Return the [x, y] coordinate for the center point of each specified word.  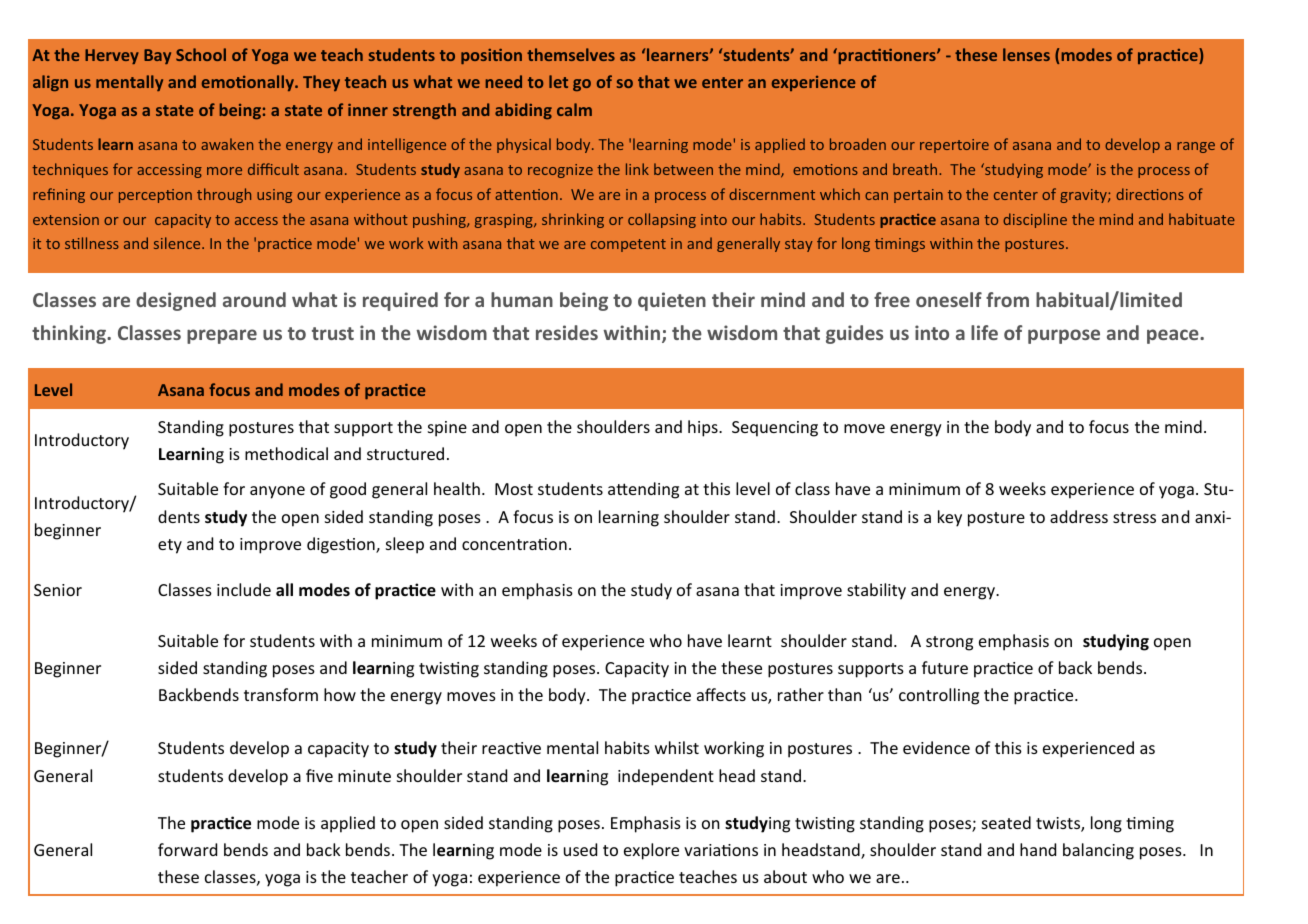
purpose [1064, 336]
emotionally [249, 83]
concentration [514, 544]
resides [567, 332]
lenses [1026, 54]
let [558, 81]
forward [187, 849]
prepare [222, 336]
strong [949, 643]
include [244, 589]
